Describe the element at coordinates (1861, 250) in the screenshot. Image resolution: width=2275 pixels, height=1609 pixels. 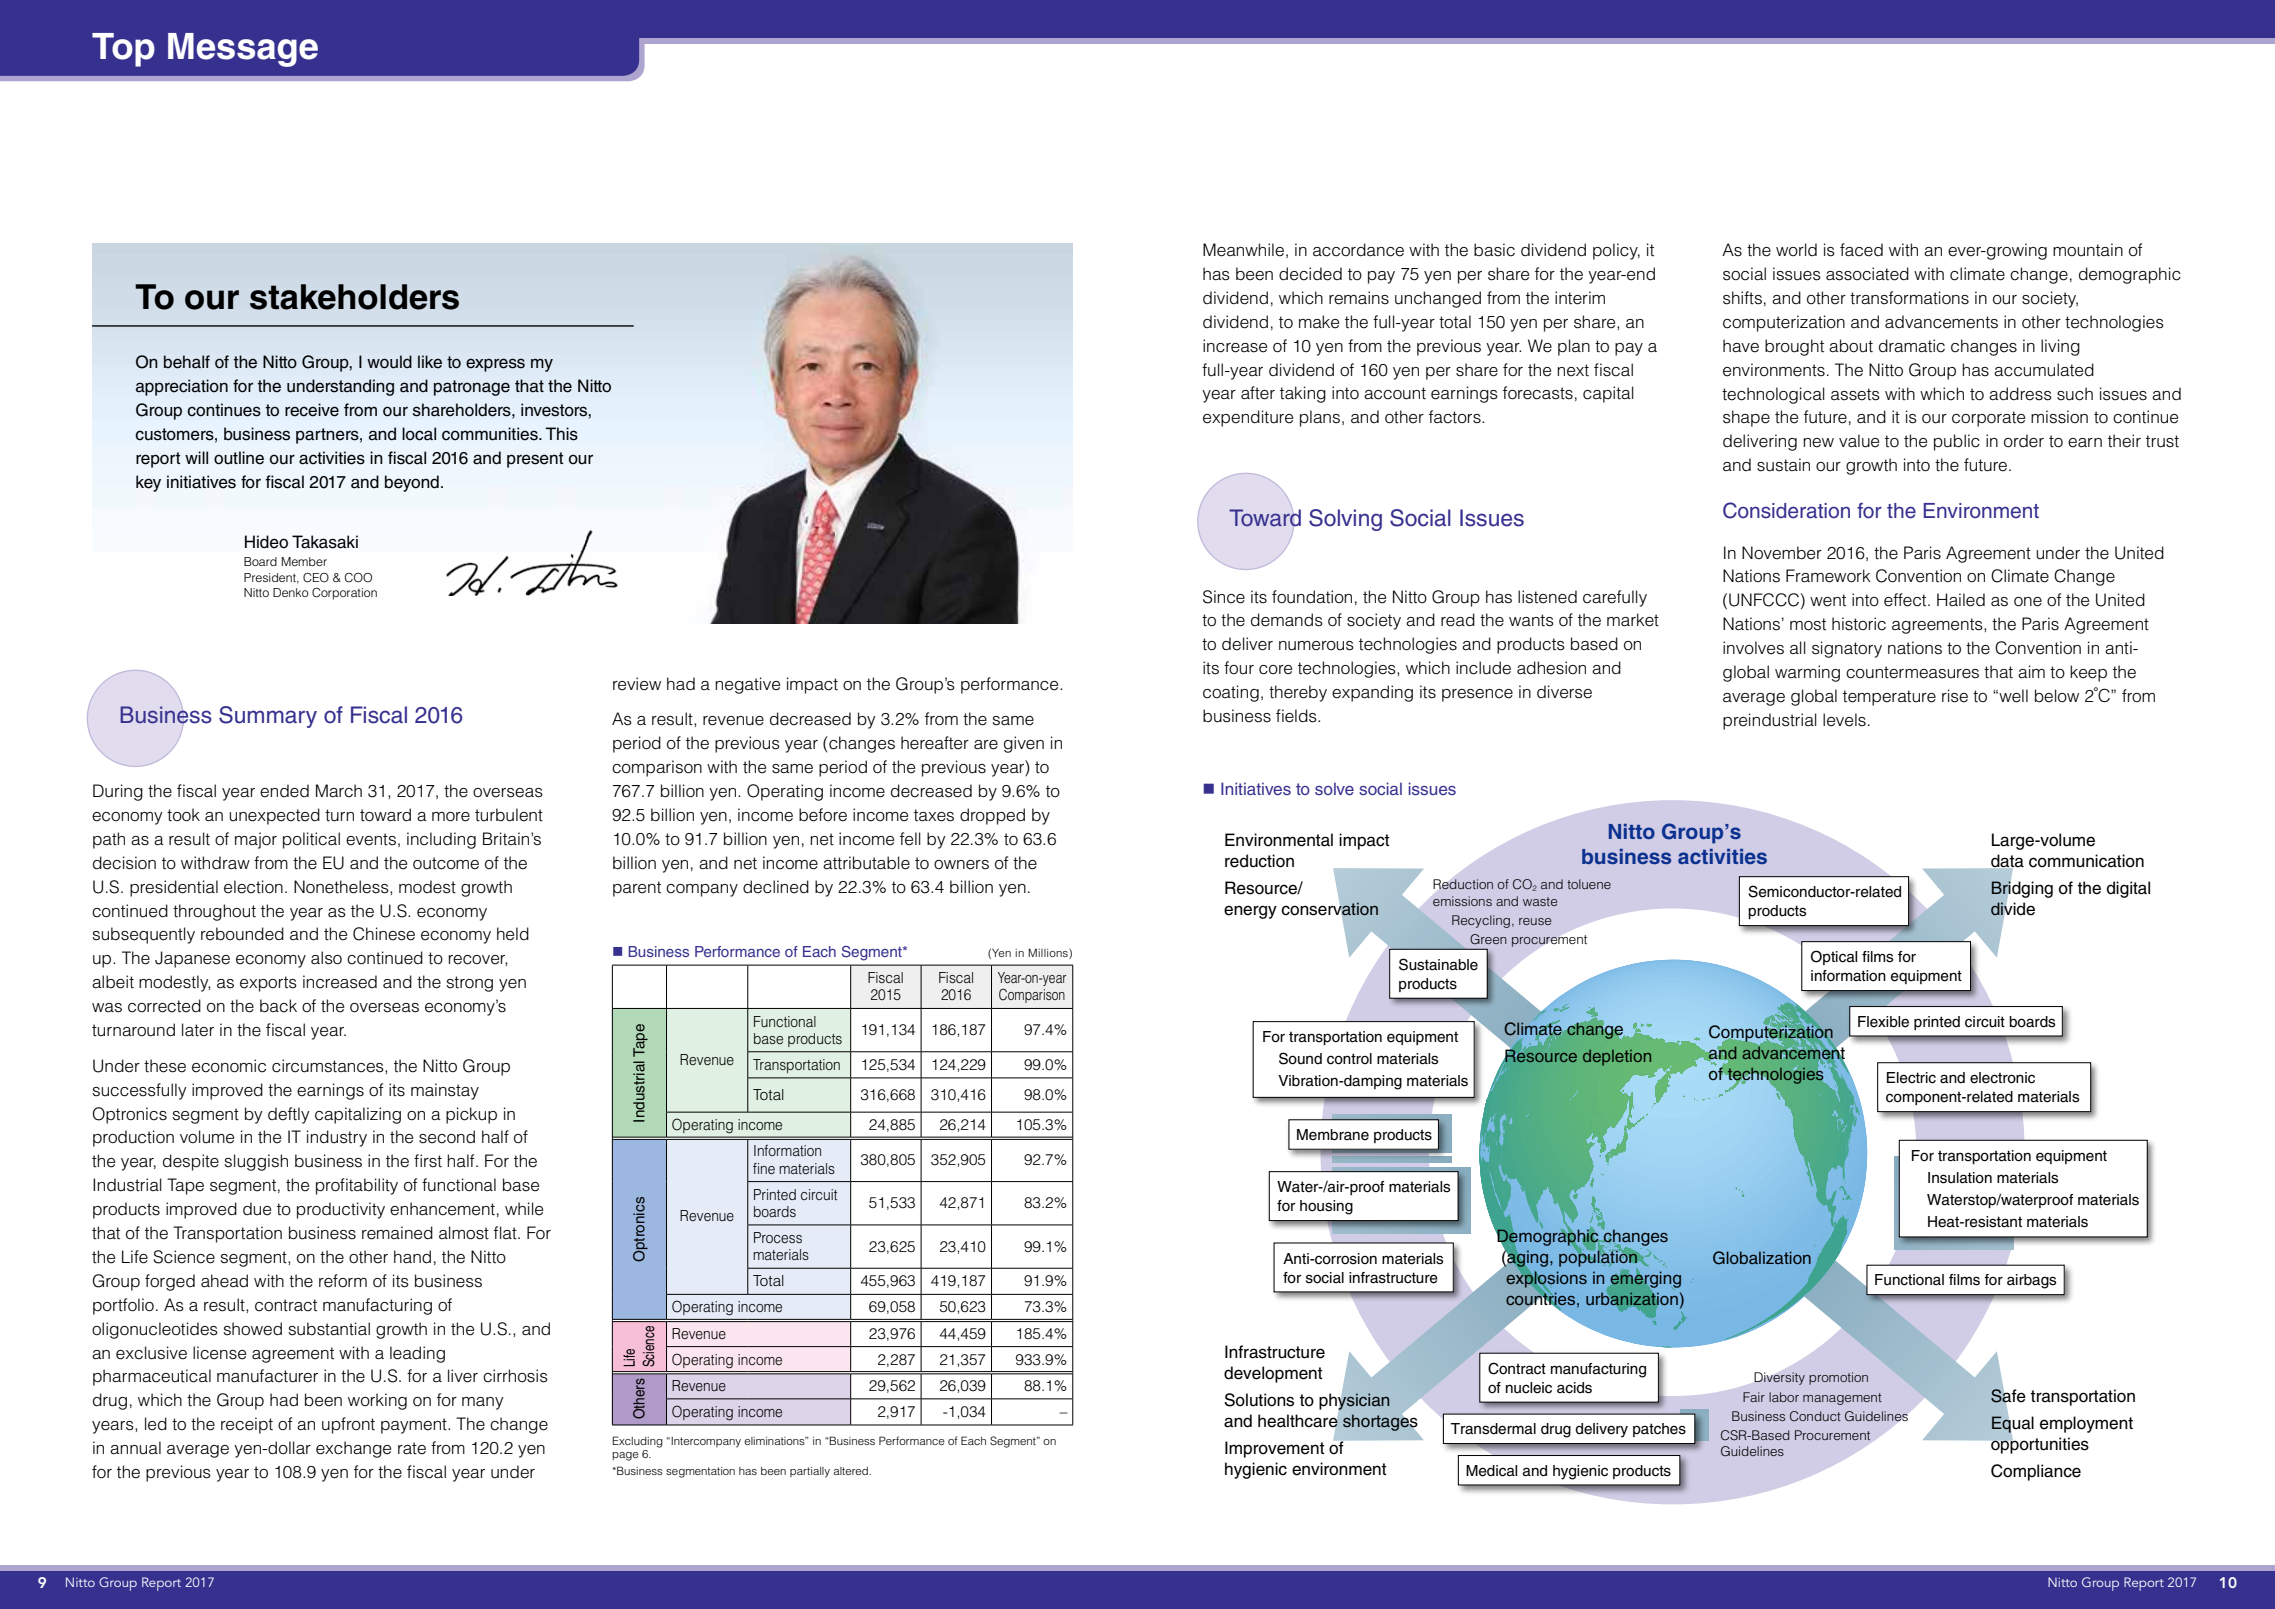
I see `faced` at that location.
